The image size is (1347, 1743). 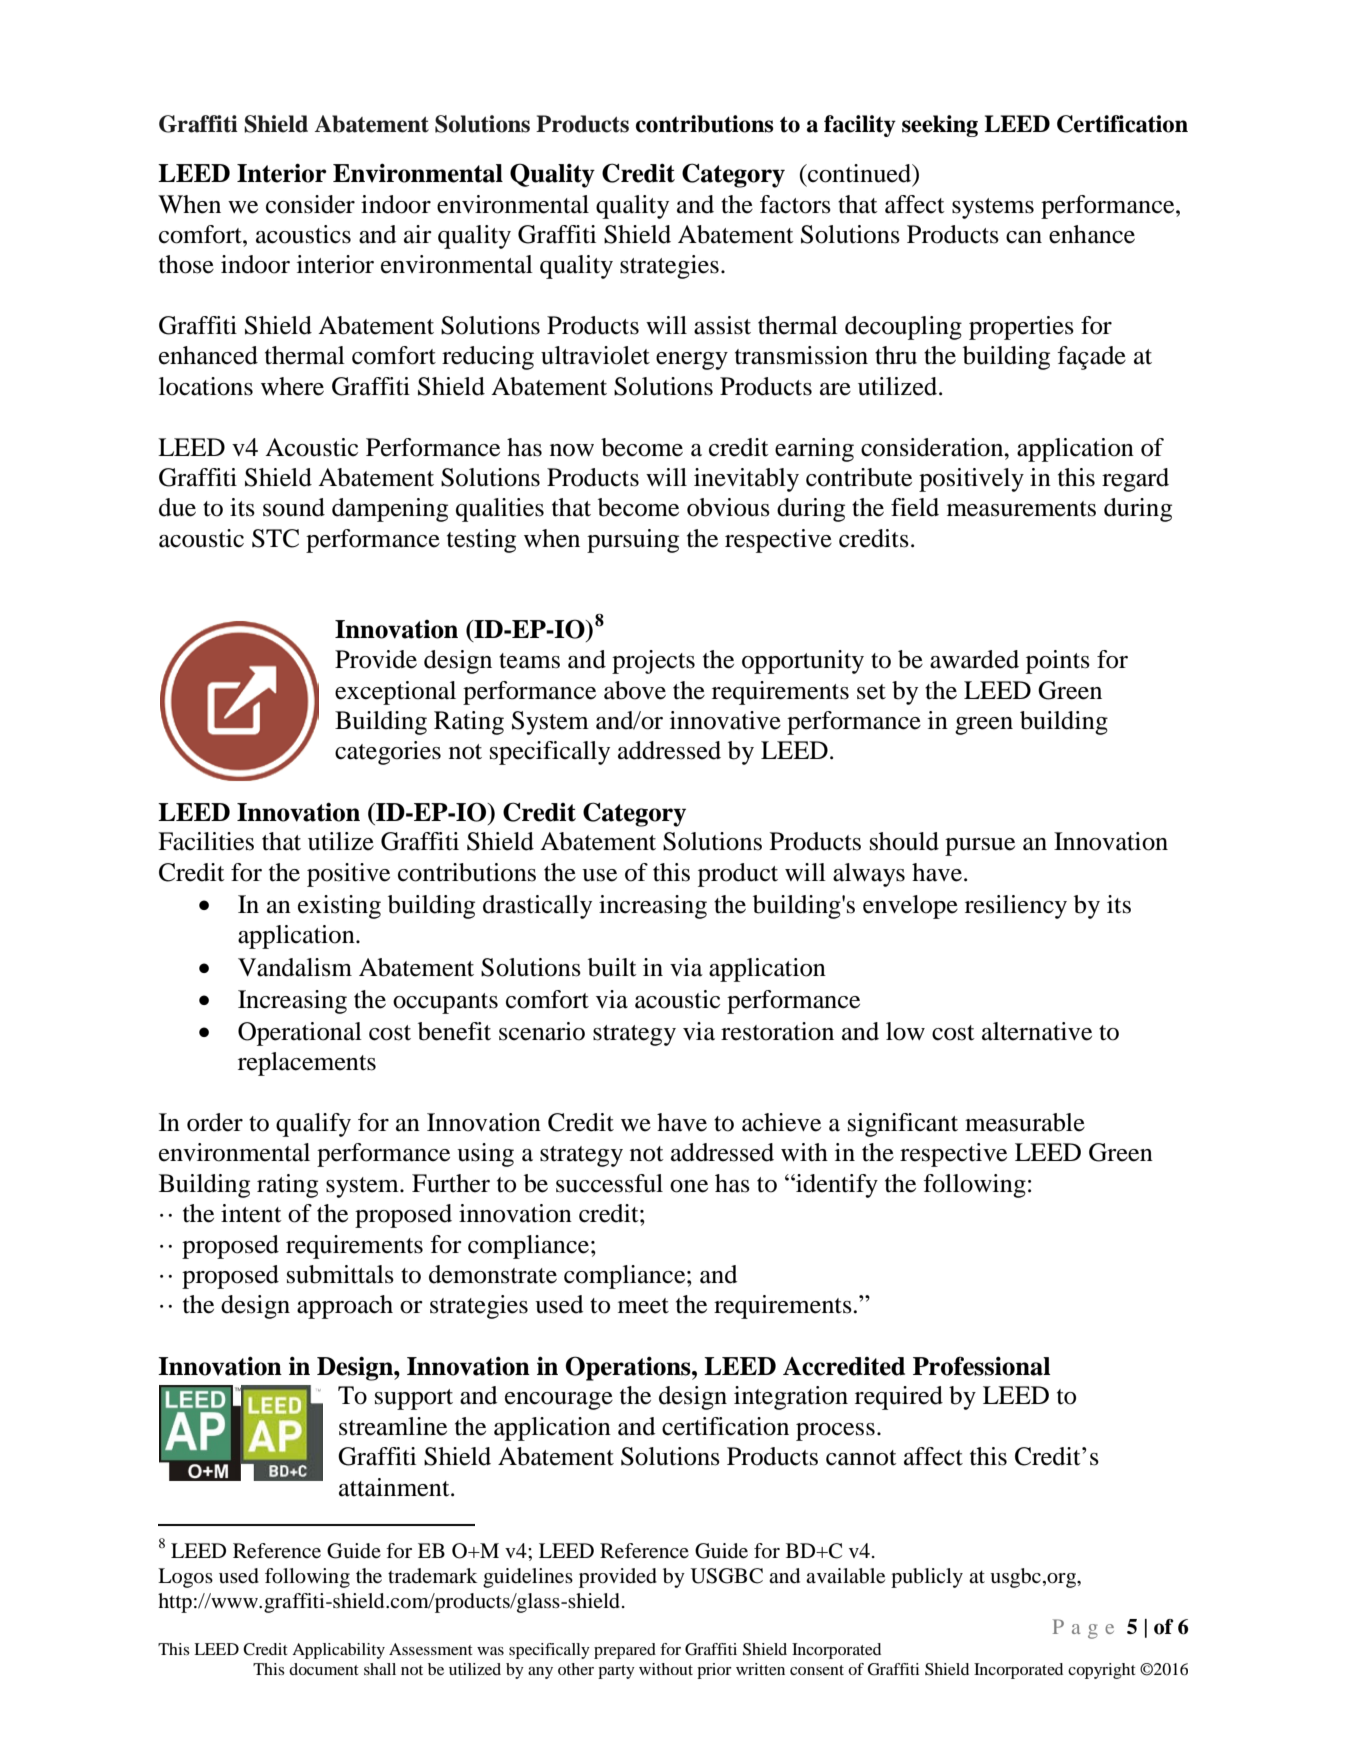 What do you see at coordinates (625, 1651) in the image?
I see `prepared` at bounding box center [625, 1651].
